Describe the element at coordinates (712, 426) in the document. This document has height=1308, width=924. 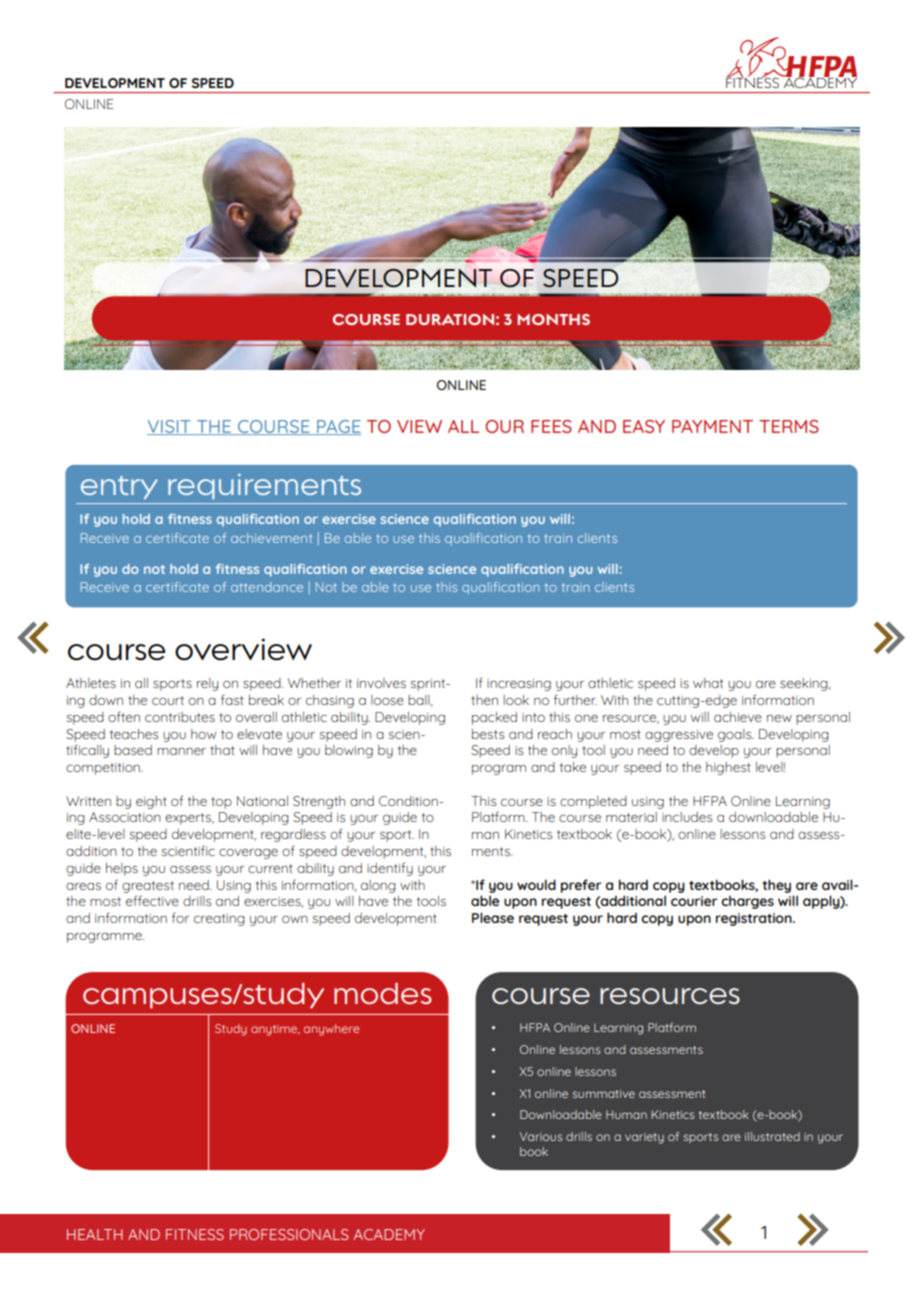
I see `PAYMENT` at that location.
